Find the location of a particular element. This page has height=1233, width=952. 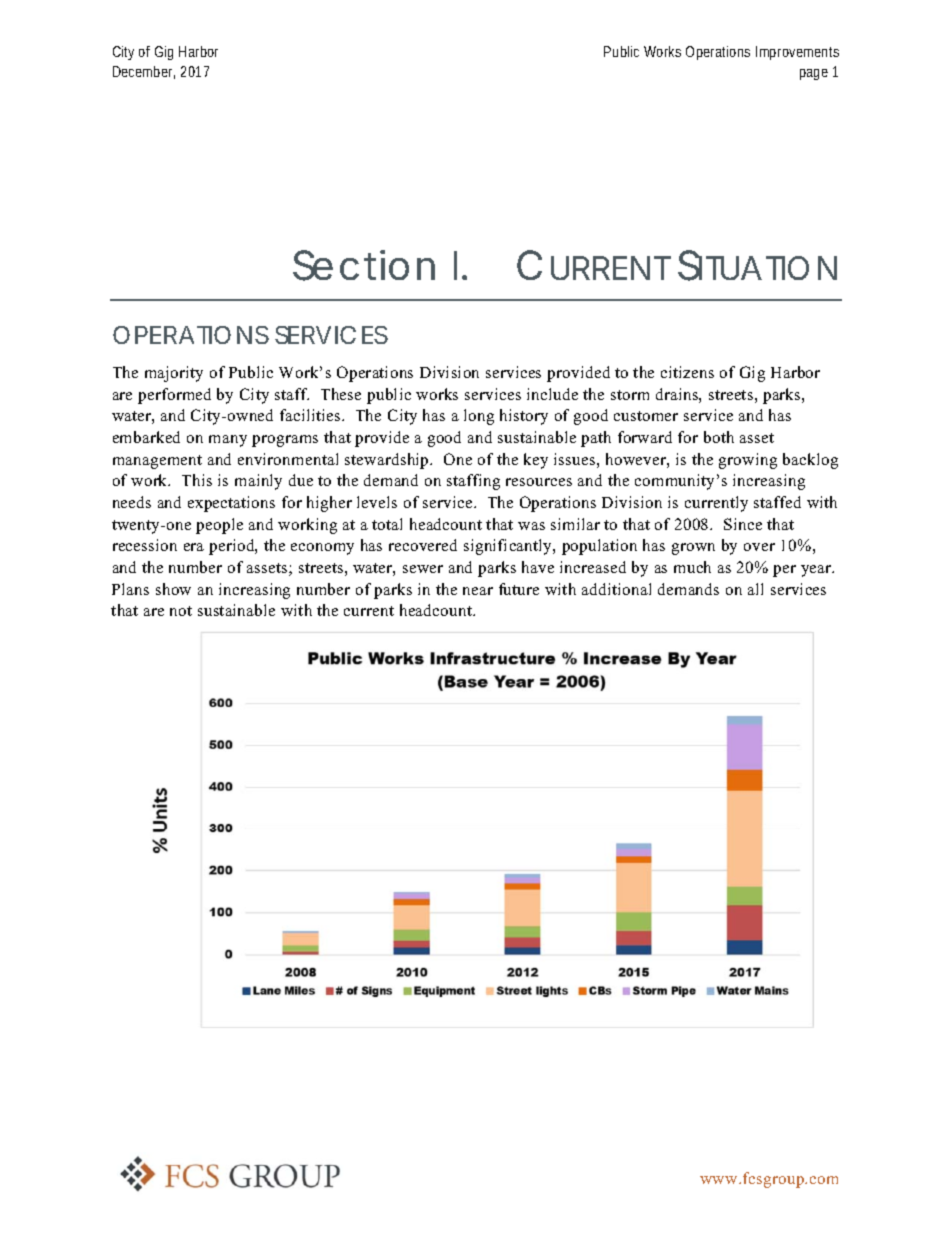

long is located at coordinates (479, 417).
